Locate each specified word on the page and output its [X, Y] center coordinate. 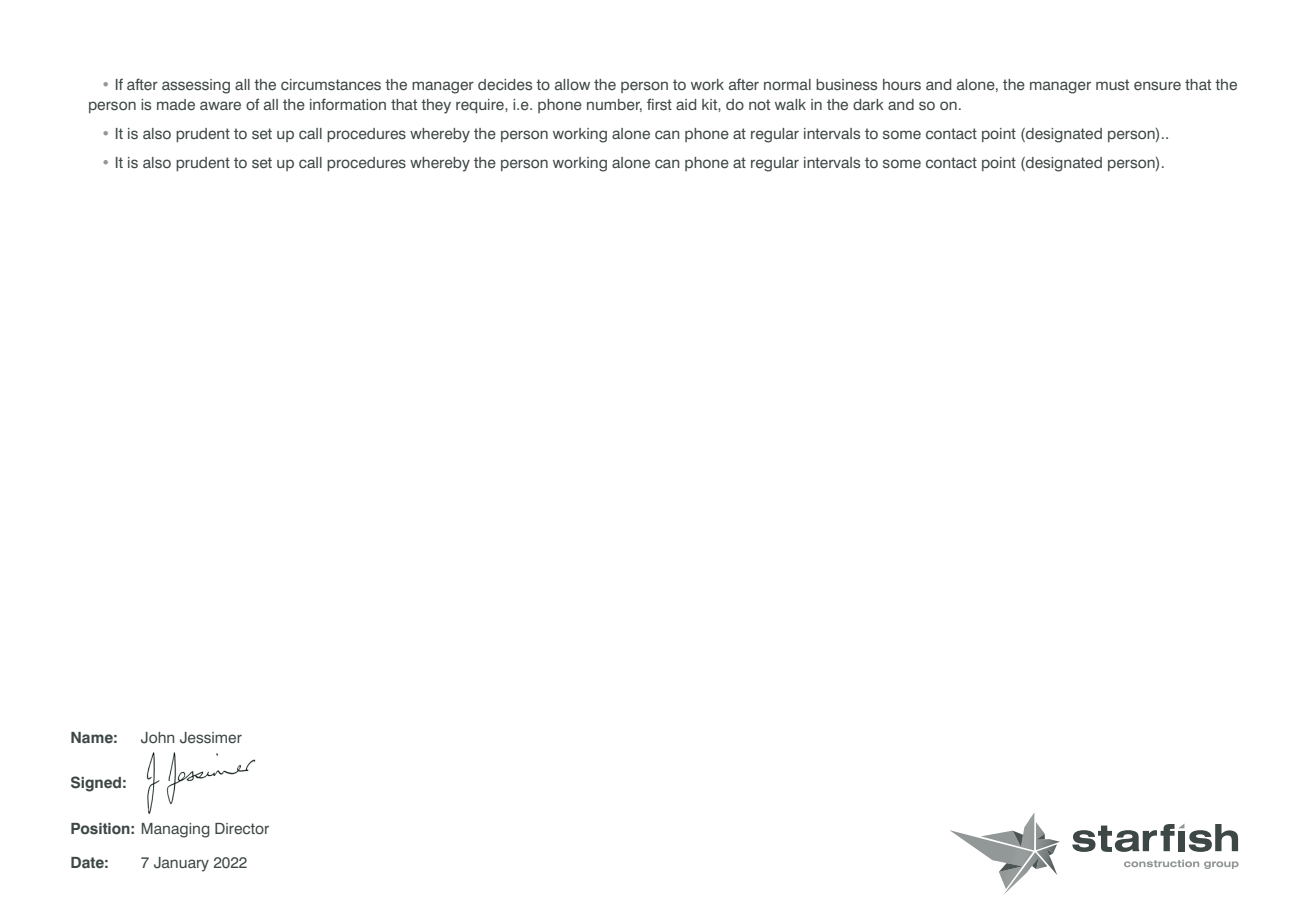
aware [220, 105]
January [181, 864]
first [659, 104]
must [1112, 84]
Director [242, 828]
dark [868, 104]
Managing [176, 830]
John [157, 738]
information [348, 104]
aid [686, 104]
